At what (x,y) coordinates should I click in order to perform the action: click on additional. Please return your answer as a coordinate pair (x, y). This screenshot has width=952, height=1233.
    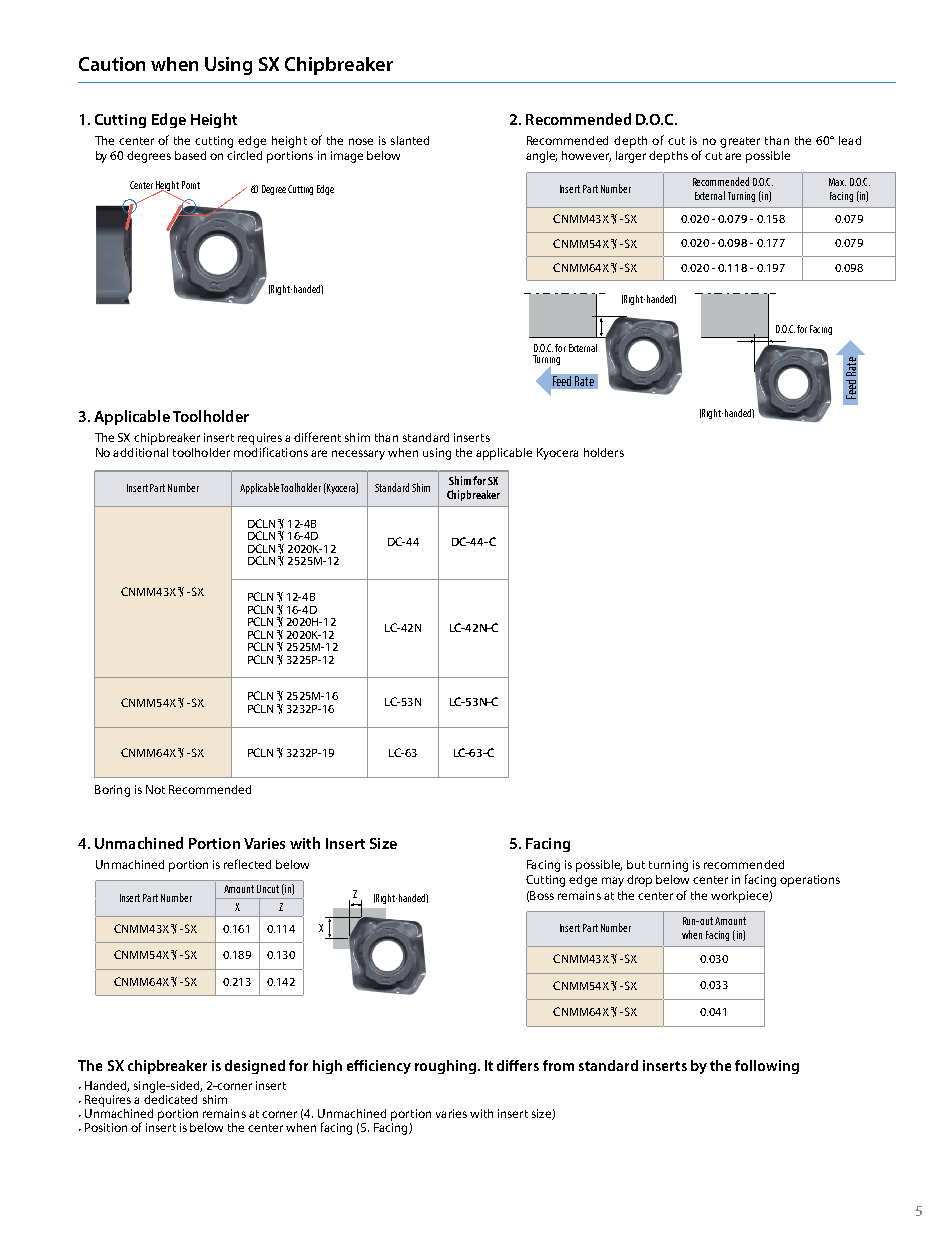
    Looking at the image, I should click on (140, 452).
